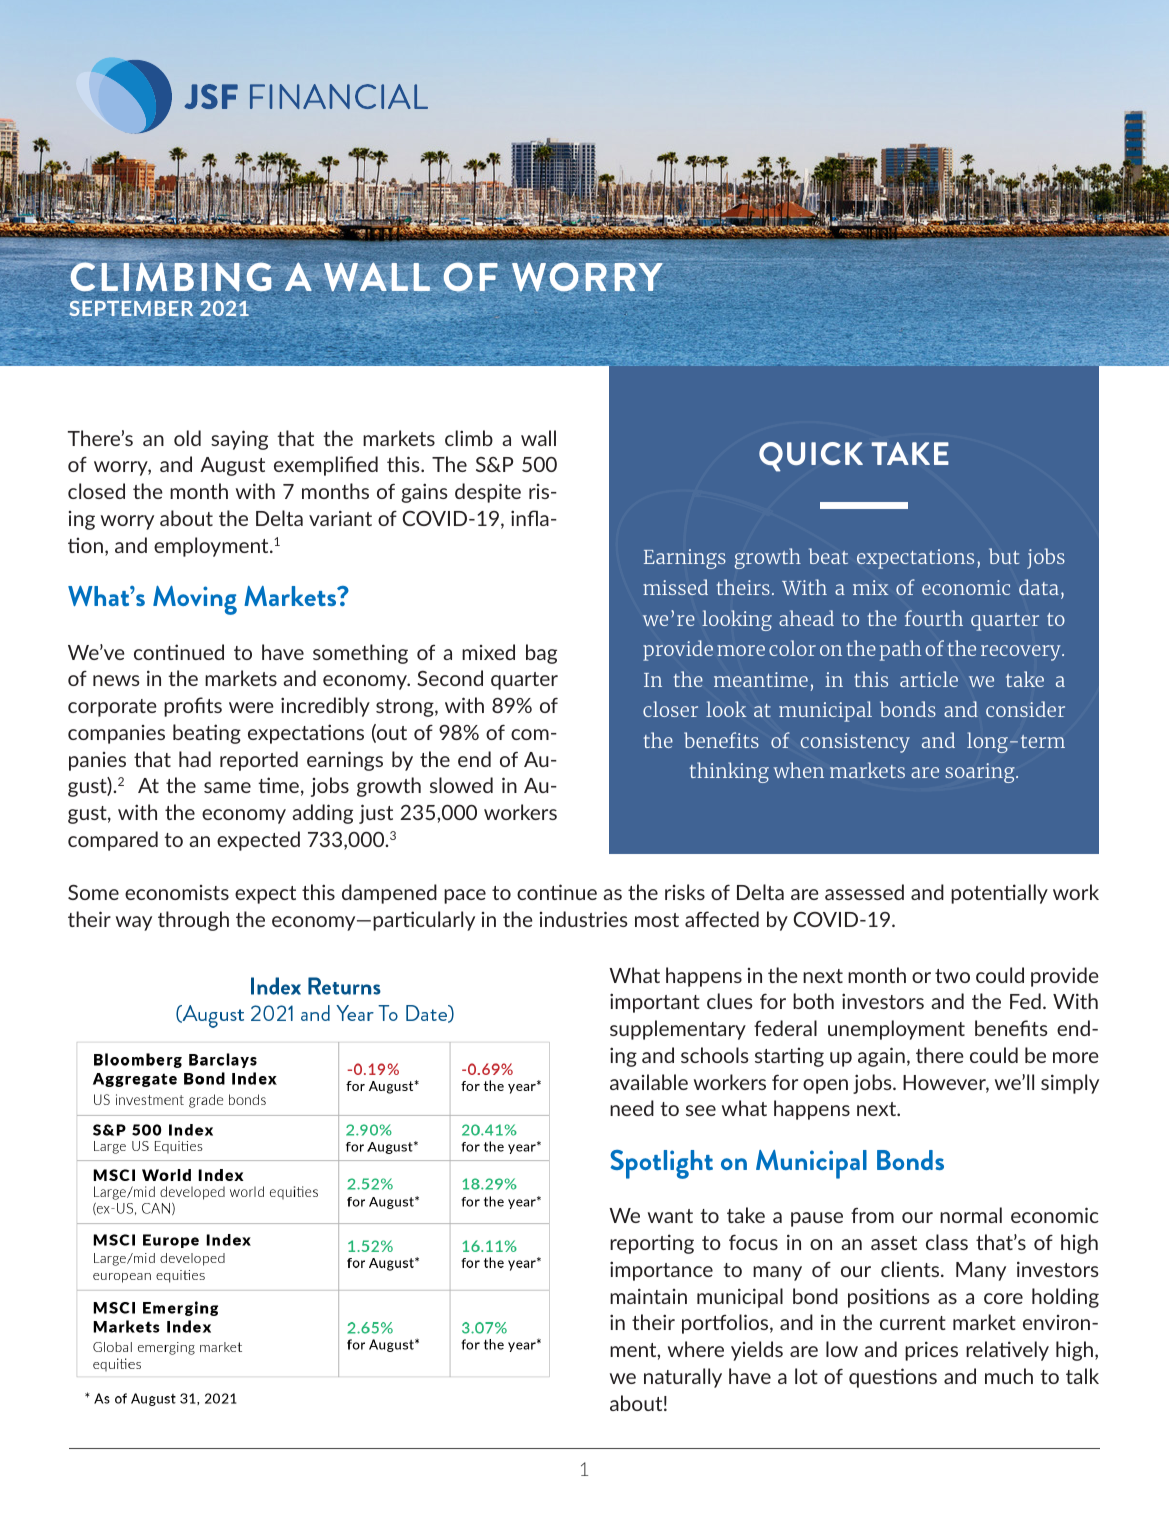  What do you see at coordinates (193, 921) in the document?
I see `through` at bounding box center [193, 921].
